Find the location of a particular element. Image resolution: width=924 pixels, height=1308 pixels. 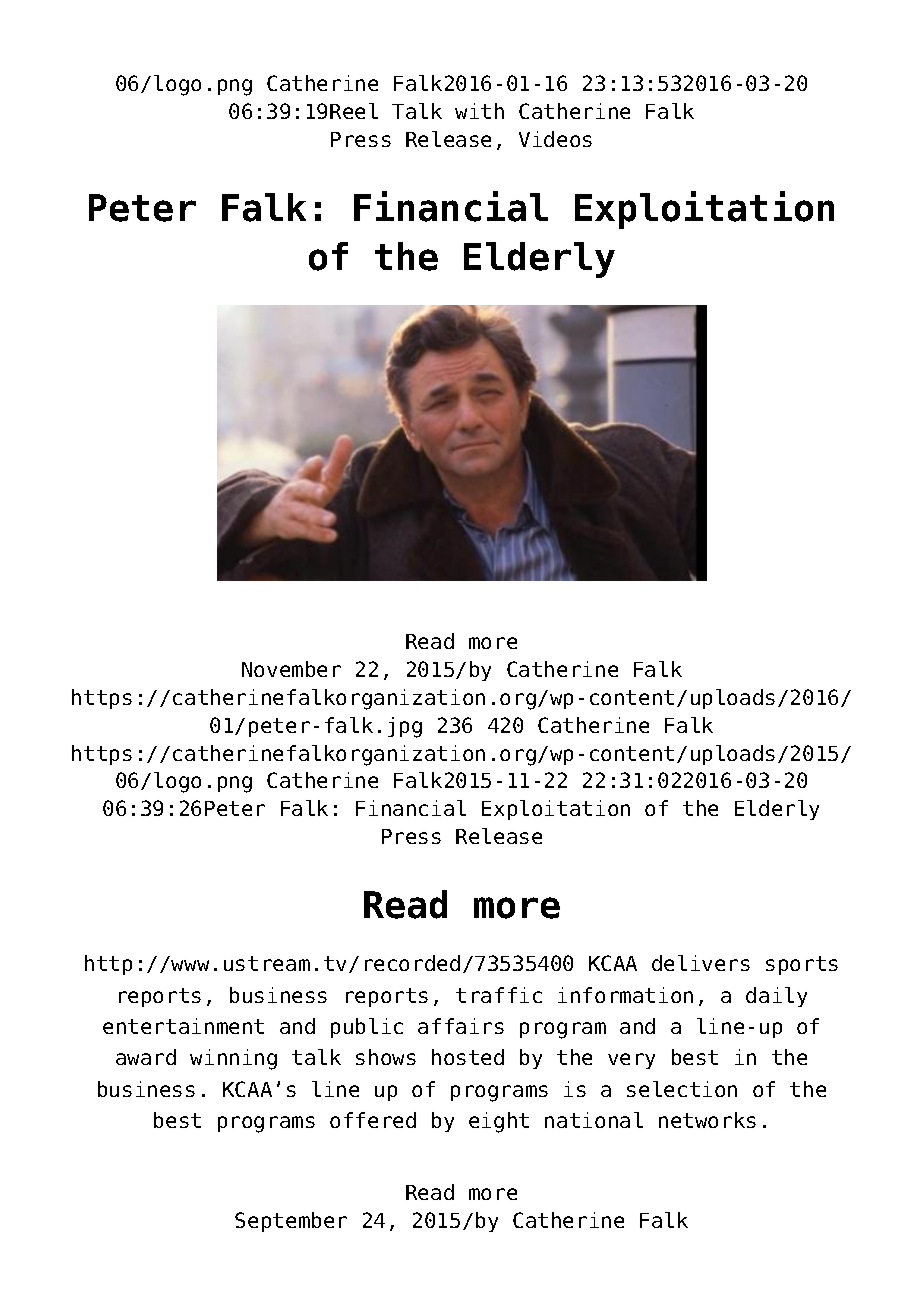

November is located at coordinates (291, 669).
